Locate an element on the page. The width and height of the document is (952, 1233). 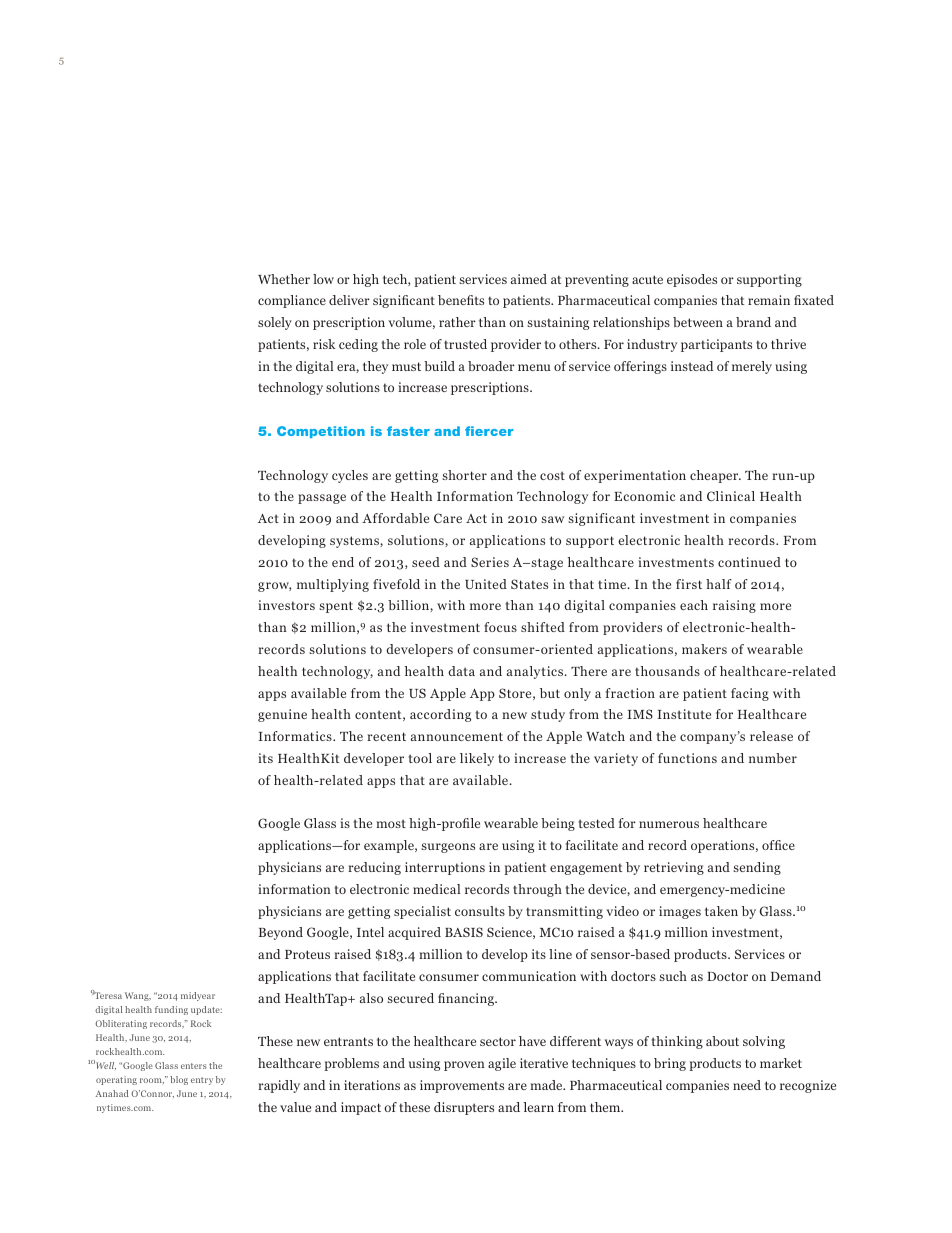
benefits is located at coordinates (461, 300).
